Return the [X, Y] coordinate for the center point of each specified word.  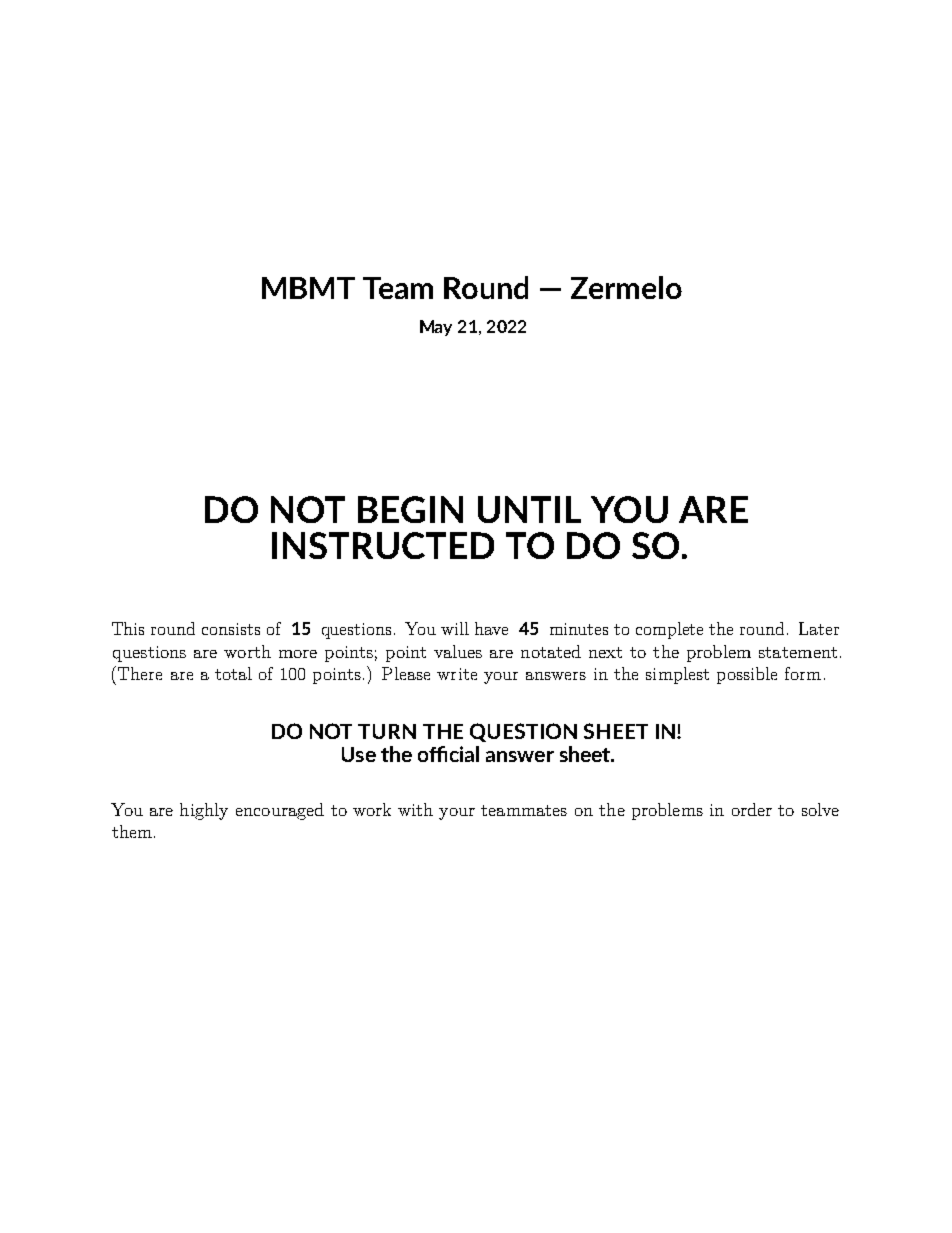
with [415, 809]
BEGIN [410, 509]
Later [819, 628]
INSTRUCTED [383, 545]
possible [747, 675]
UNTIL [529, 509]
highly [204, 811]
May [436, 328]
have [491, 628]
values [458, 651]
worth [247, 651]
